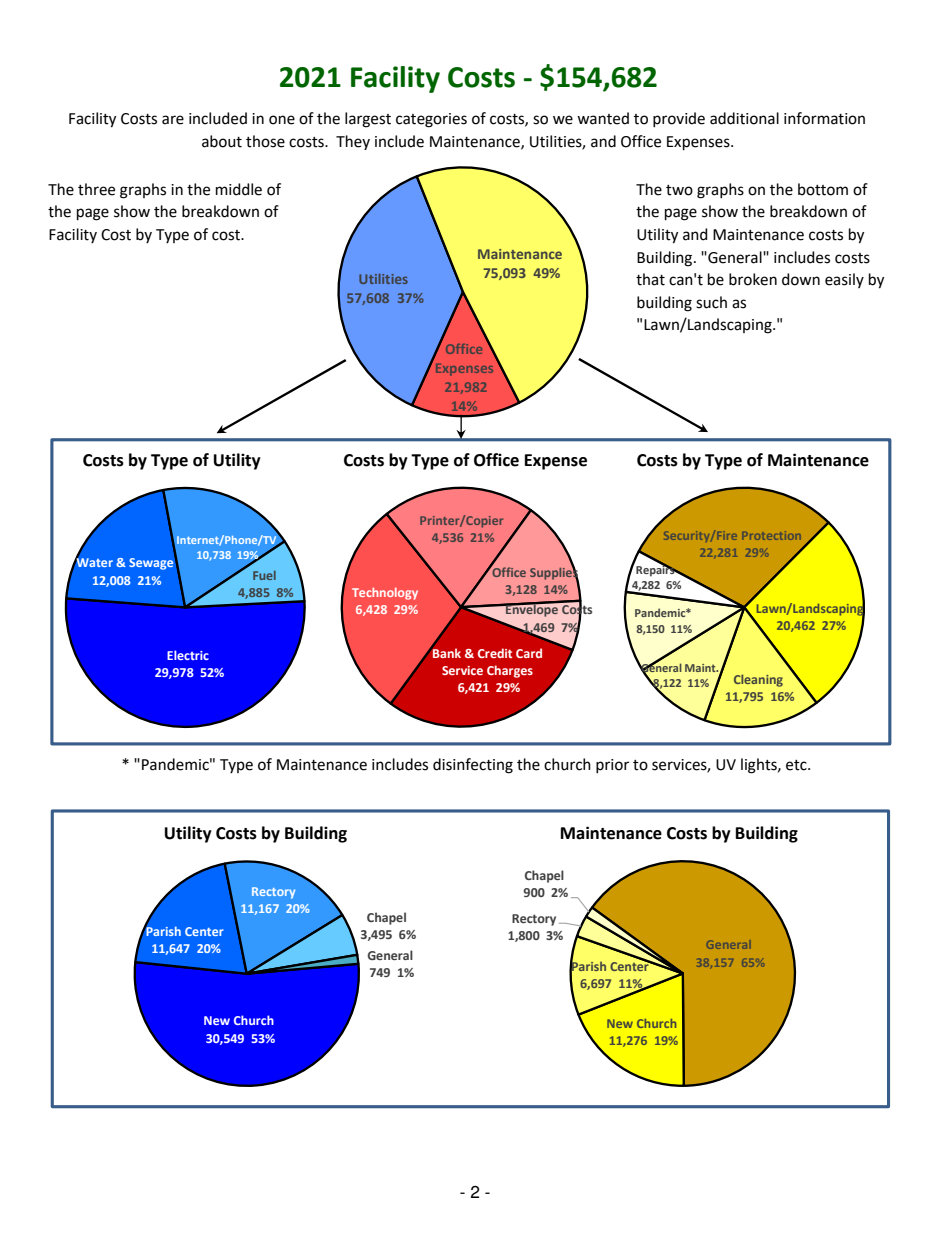 This screenshot has height=1233, width=952. Describe the element at coordinates (650, 279) in the screenshot. I see `that` at that location.
